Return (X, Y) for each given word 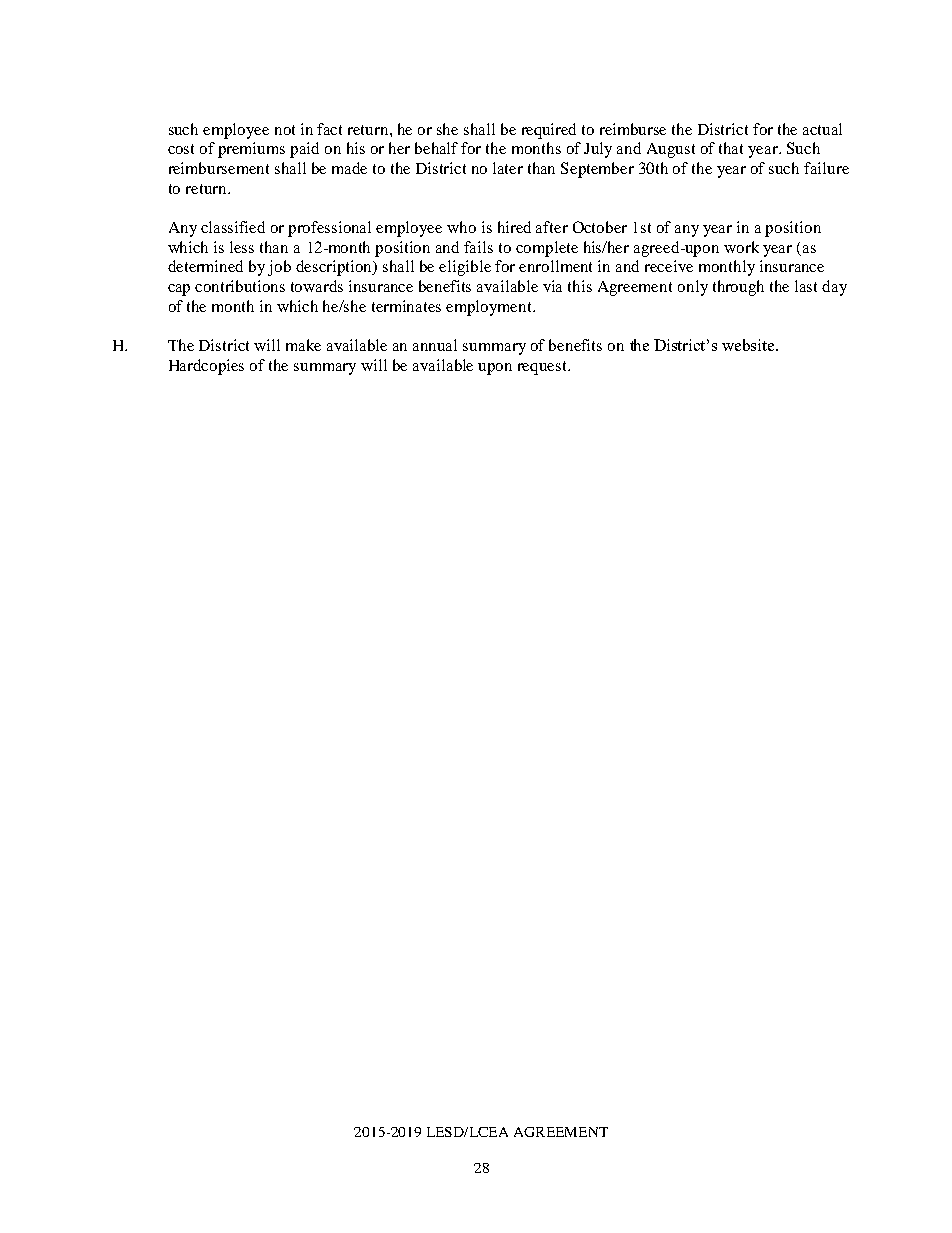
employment (490, 308)
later (508, 168)
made (349, 168)
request (544, 368)
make (303, 345)
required (549, 131)
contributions (240, 286)
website (749, 345)
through (738, 288)
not (285, 130)
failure (826, 168)
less (242, 247)
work (741, 247)
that (731, 148)
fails (478, 247)
